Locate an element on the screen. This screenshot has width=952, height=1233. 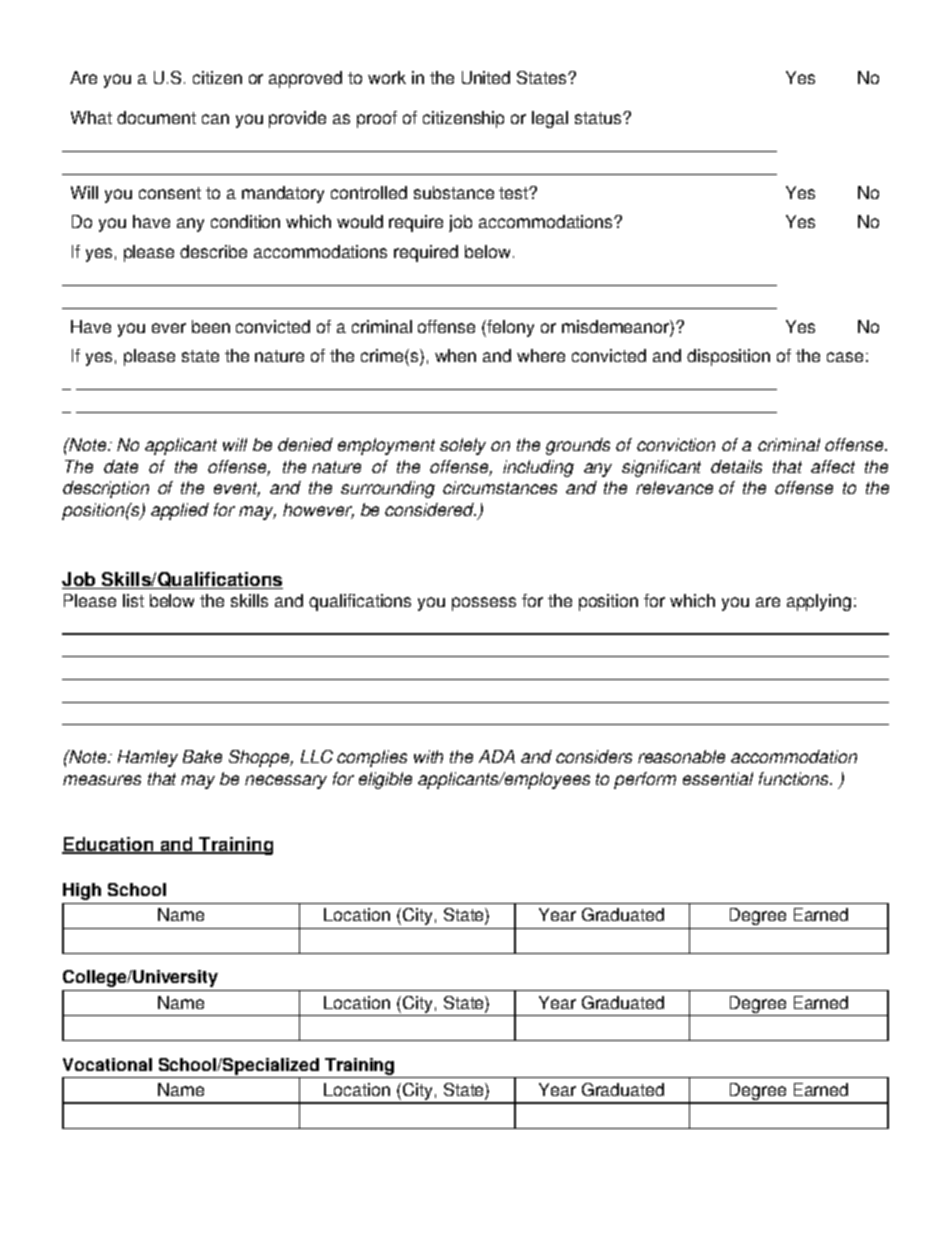
eligible is located at coordinates (385, 780).
